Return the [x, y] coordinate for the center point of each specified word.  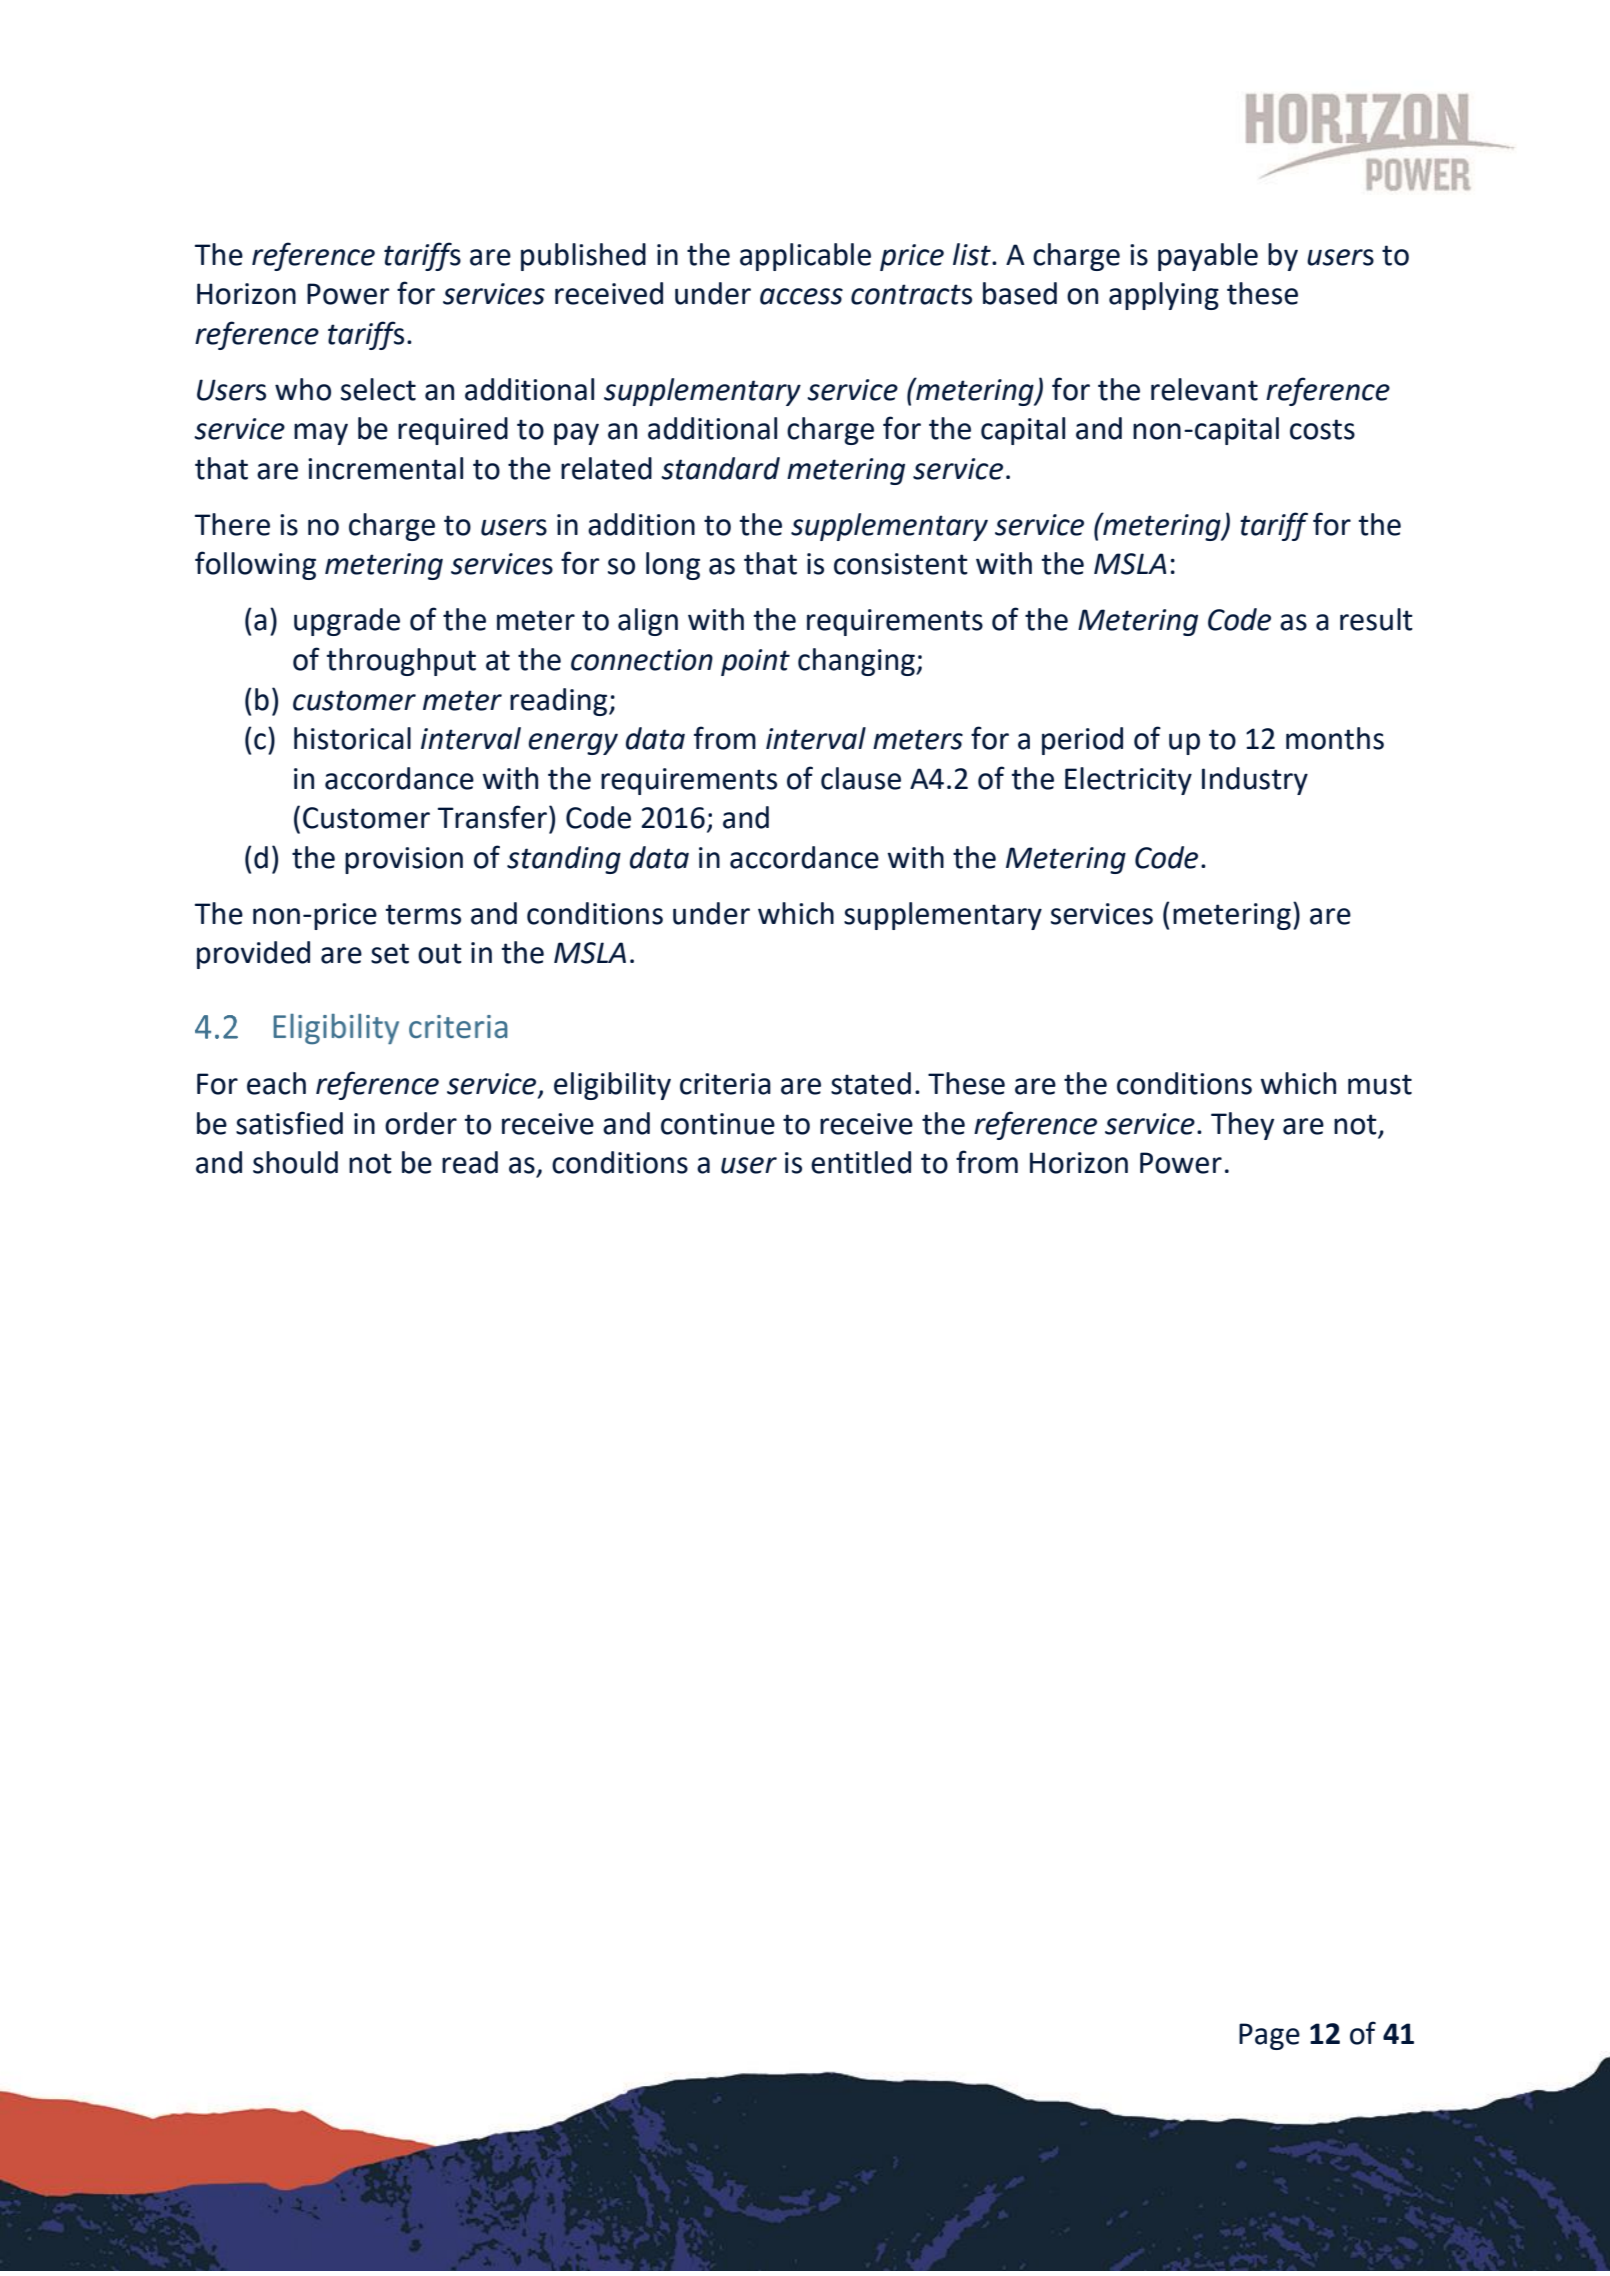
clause [861, 778]
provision [404, 860]
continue [718, 1124]
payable [1208, 257]
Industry [1255, 781]
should [295, 1162]
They [1242, 1126]
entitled [861, 1162]
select [378, 389]
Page [1269, 2036]
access [801, 296]
